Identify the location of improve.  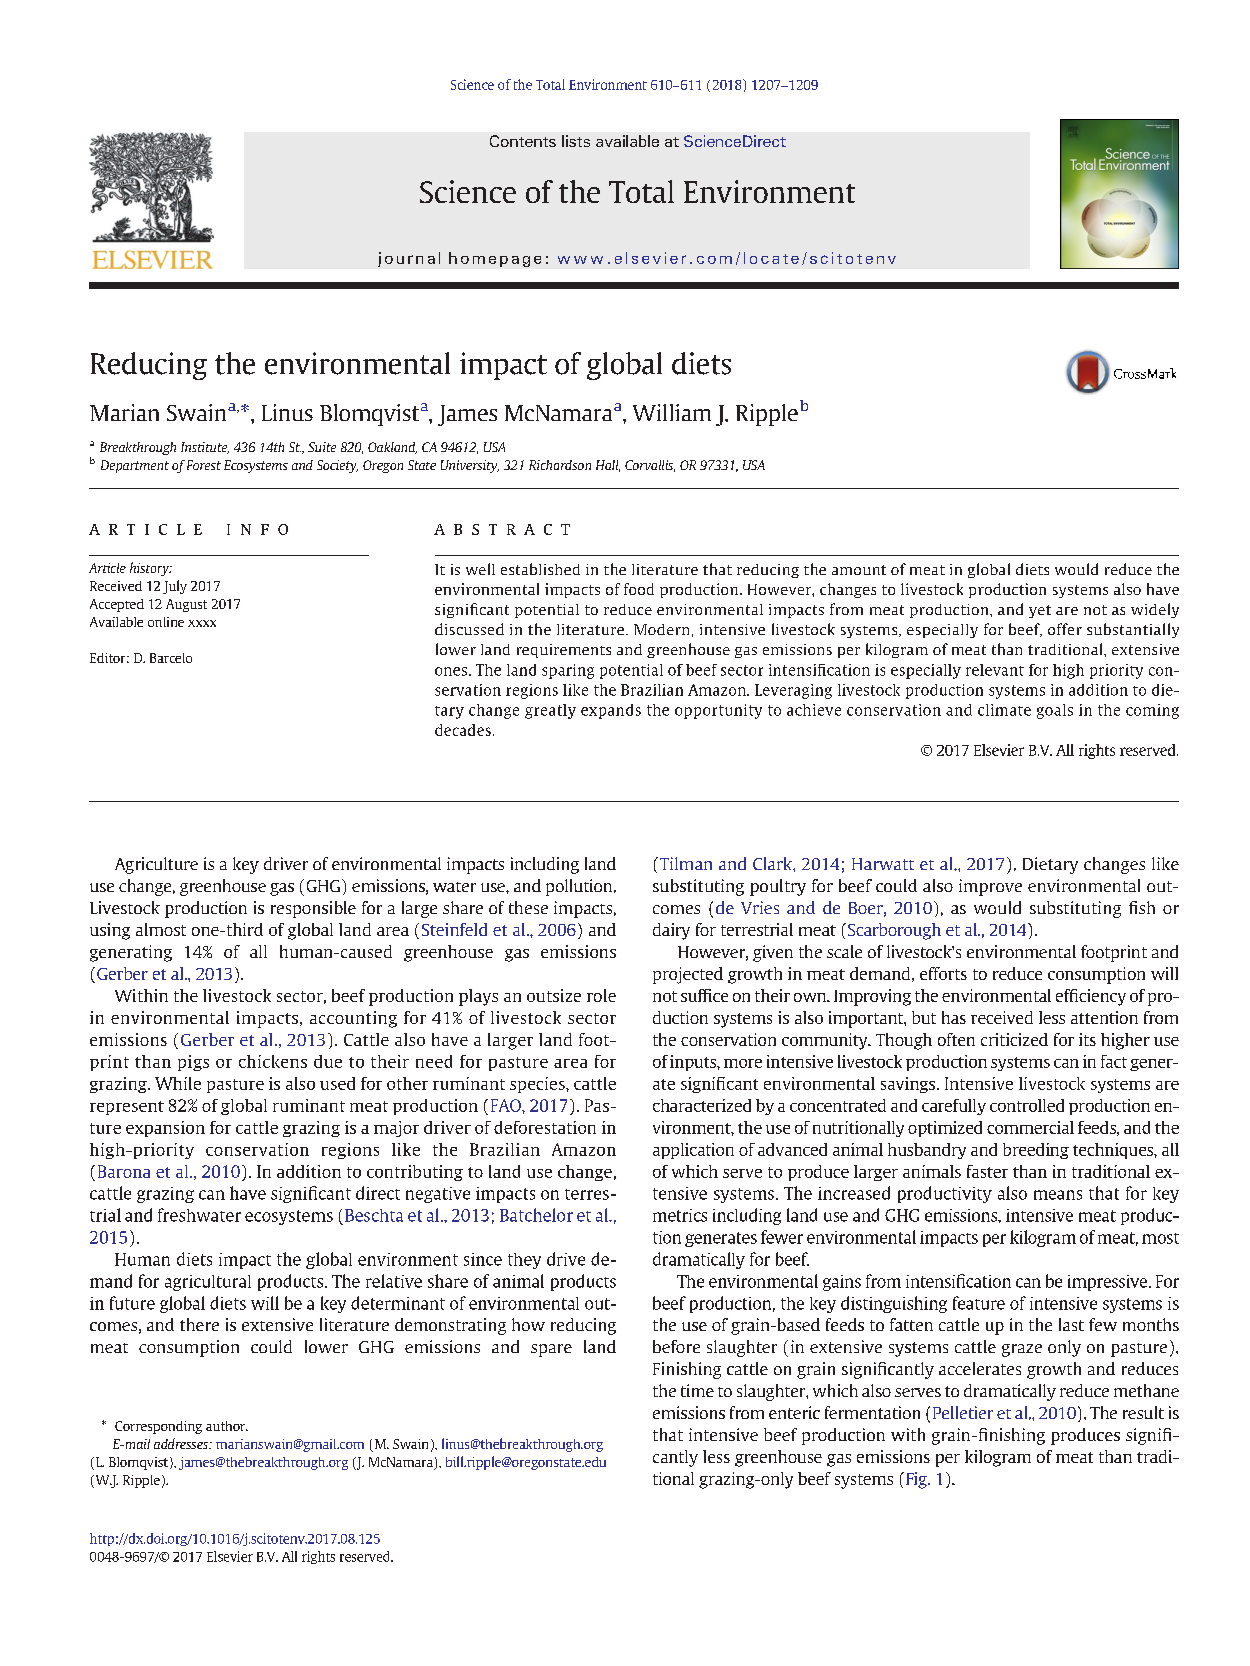
(990, 887).
